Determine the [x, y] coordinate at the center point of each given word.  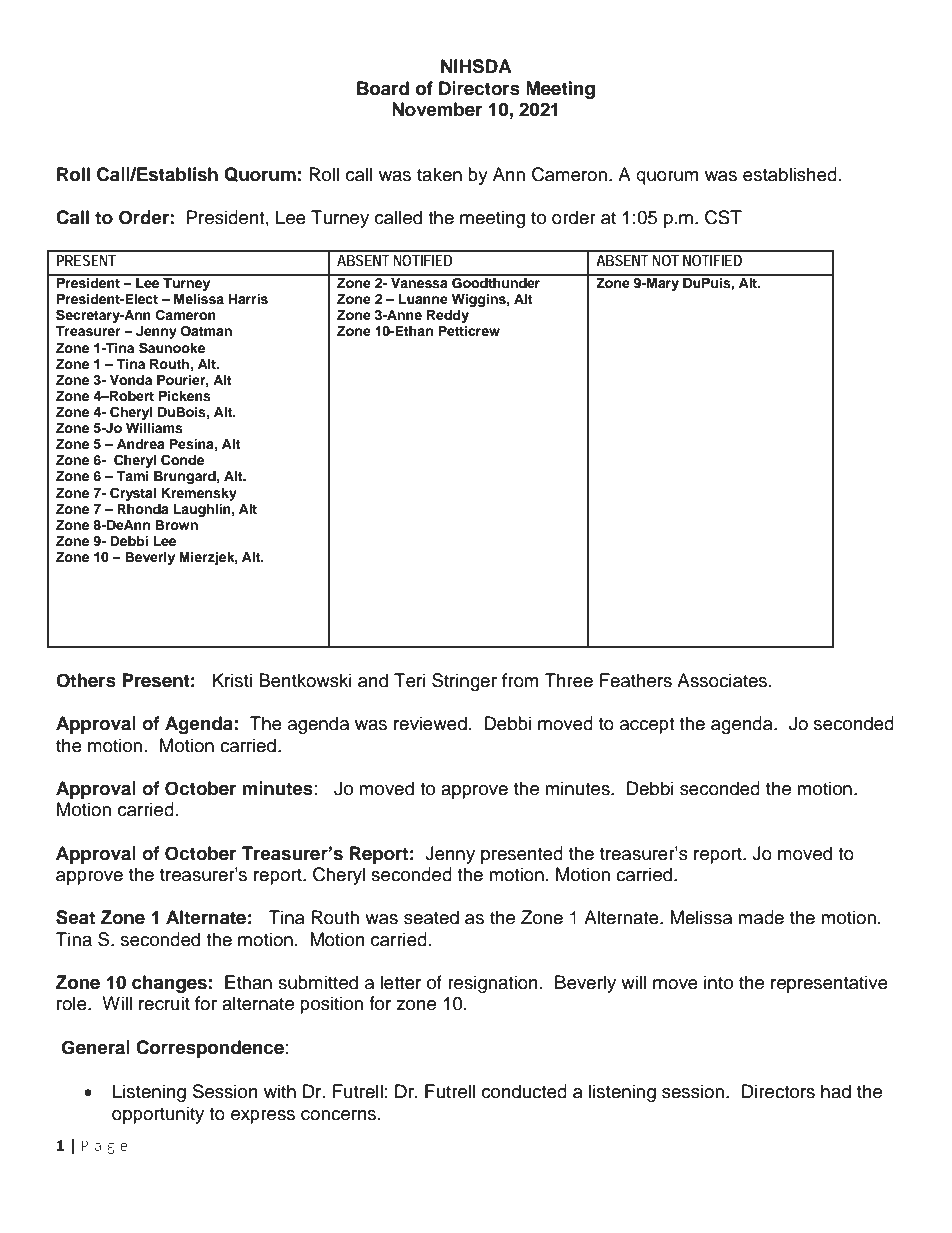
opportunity [158, 1115]
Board [383, 88]
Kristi [232, 680]
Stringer [464, 682]
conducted [524, 1091]
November [437, 109]
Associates [723, 680]
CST [723, 217]
